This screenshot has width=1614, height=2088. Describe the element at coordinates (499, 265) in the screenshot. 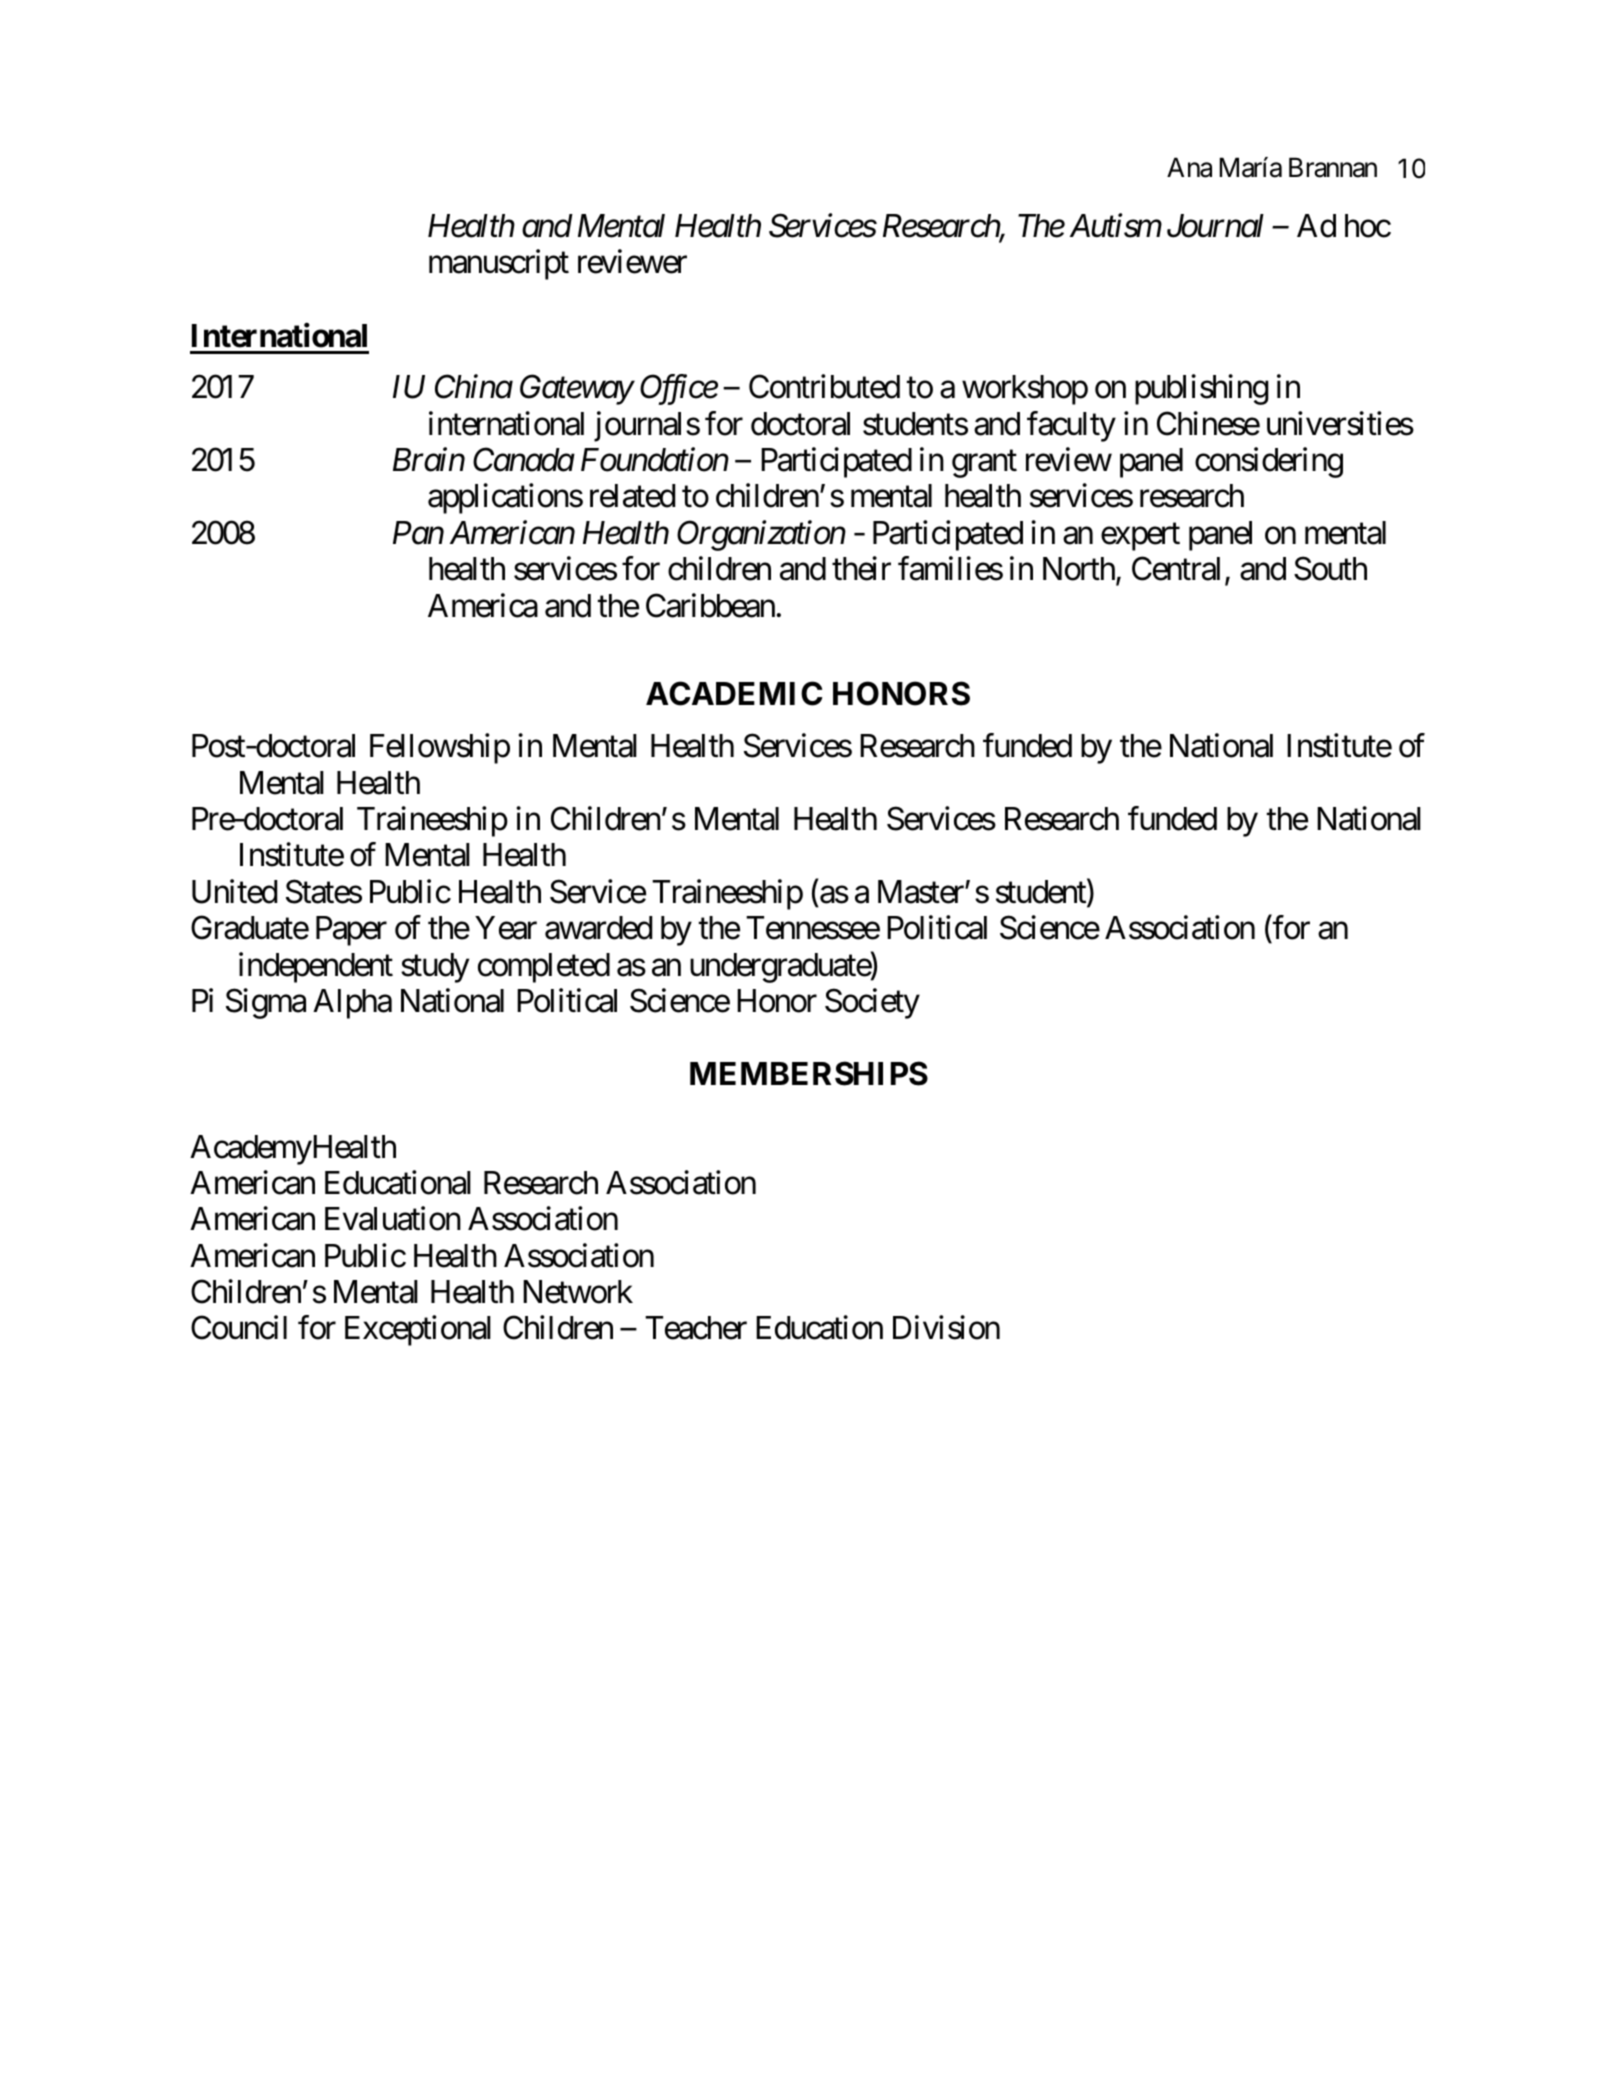

I see `manuscript` at that location.
